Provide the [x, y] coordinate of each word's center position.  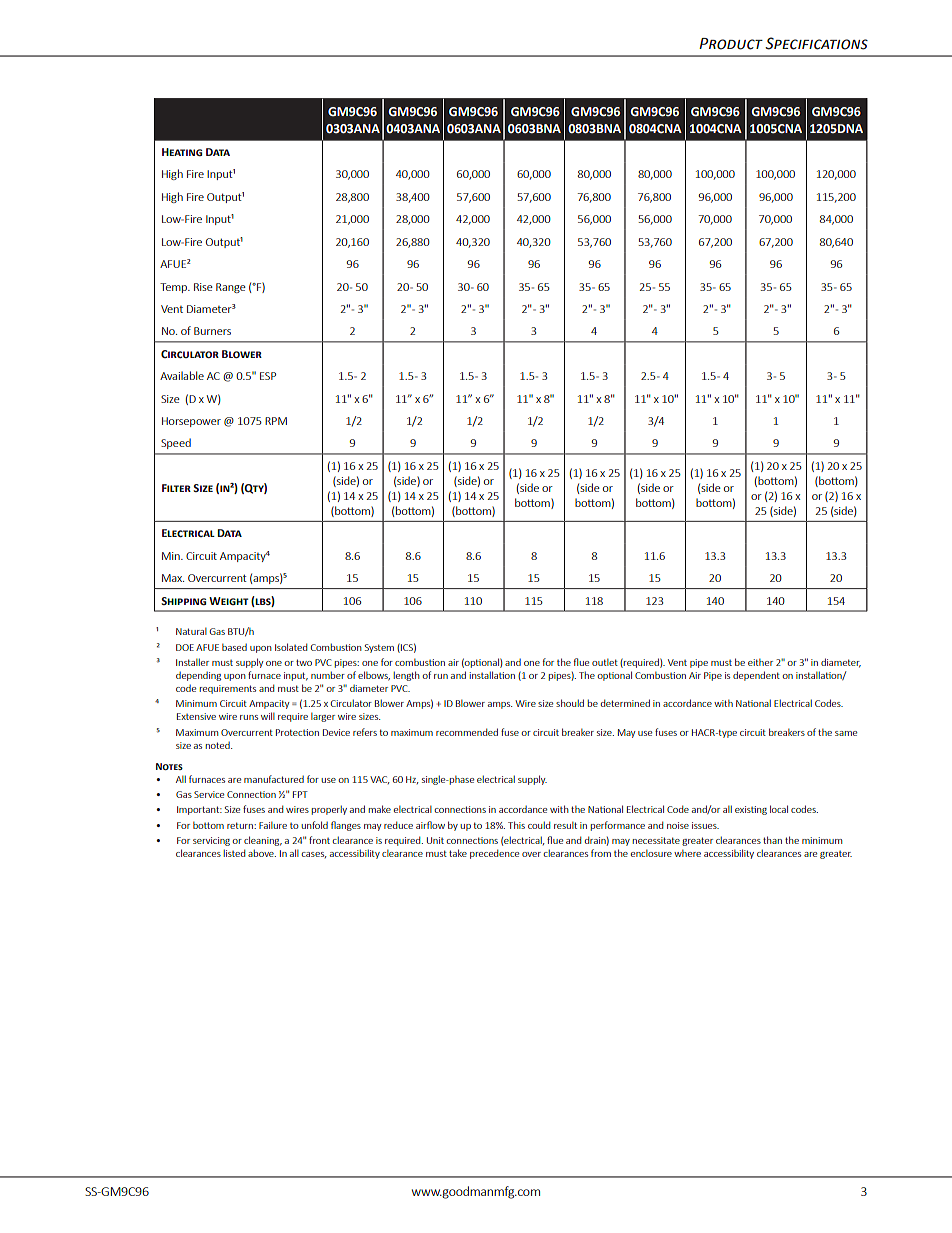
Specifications [816, 43]
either [760, 662]
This [516, 825]
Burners [212, 331]
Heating [182, 152]
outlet [605, 662]
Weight [229, 601]
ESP [268, 376]
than [772, 840]
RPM [276, 421]
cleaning [263, 841]
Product [731, 44]
